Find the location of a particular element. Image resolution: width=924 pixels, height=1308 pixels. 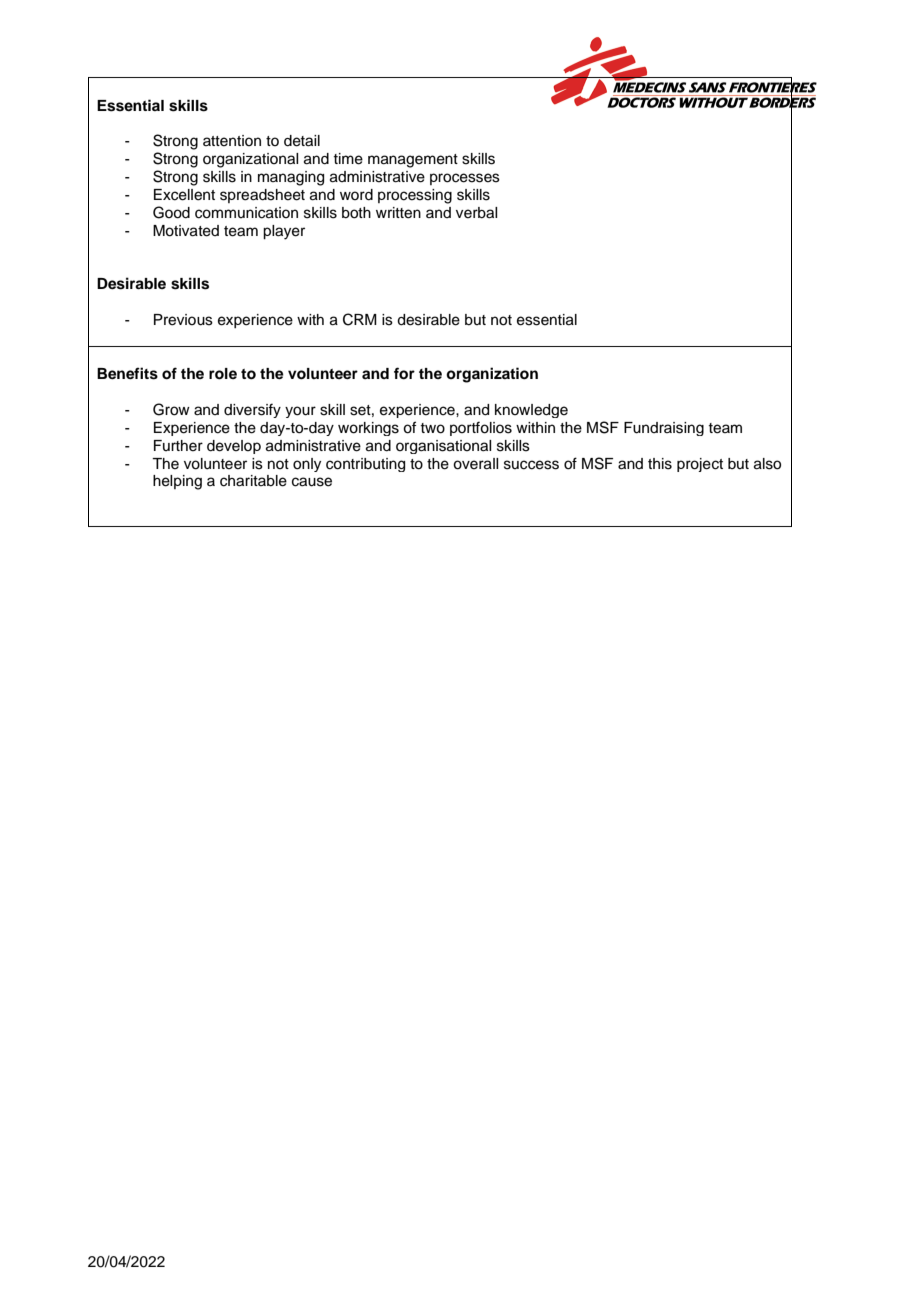

project is located at coordinates (700, 465).
